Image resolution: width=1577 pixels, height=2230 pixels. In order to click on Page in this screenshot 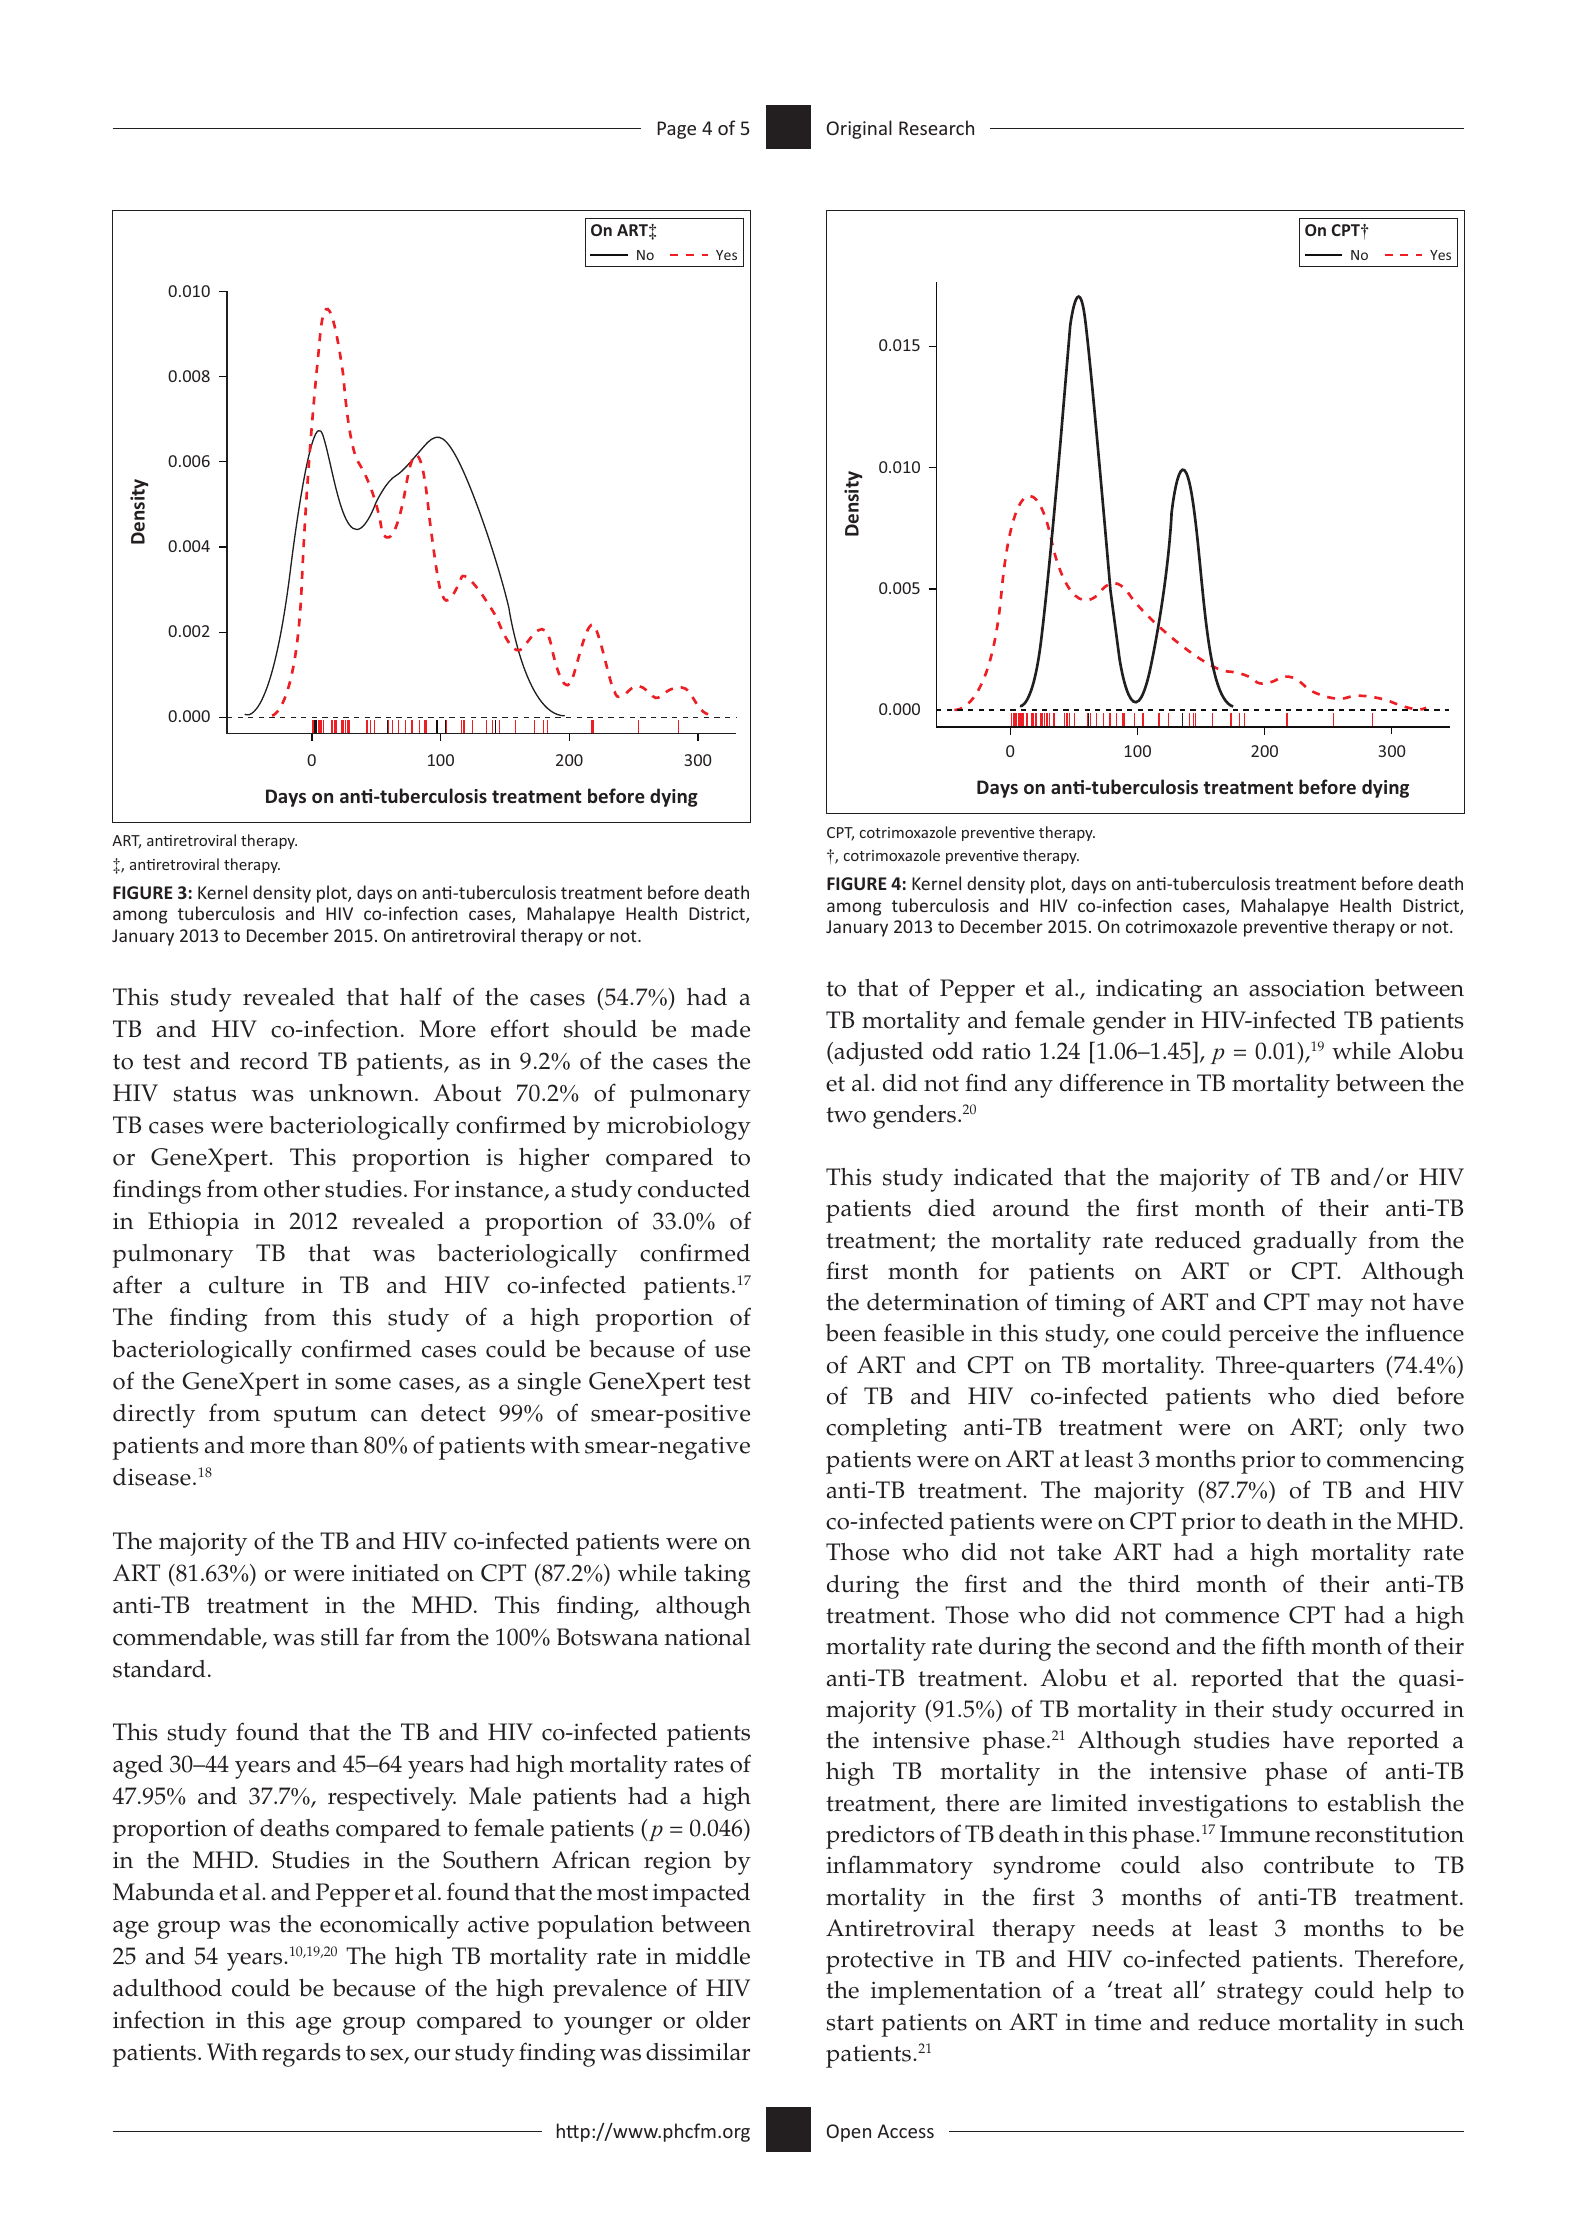, I will do `click(676, 130)`.
